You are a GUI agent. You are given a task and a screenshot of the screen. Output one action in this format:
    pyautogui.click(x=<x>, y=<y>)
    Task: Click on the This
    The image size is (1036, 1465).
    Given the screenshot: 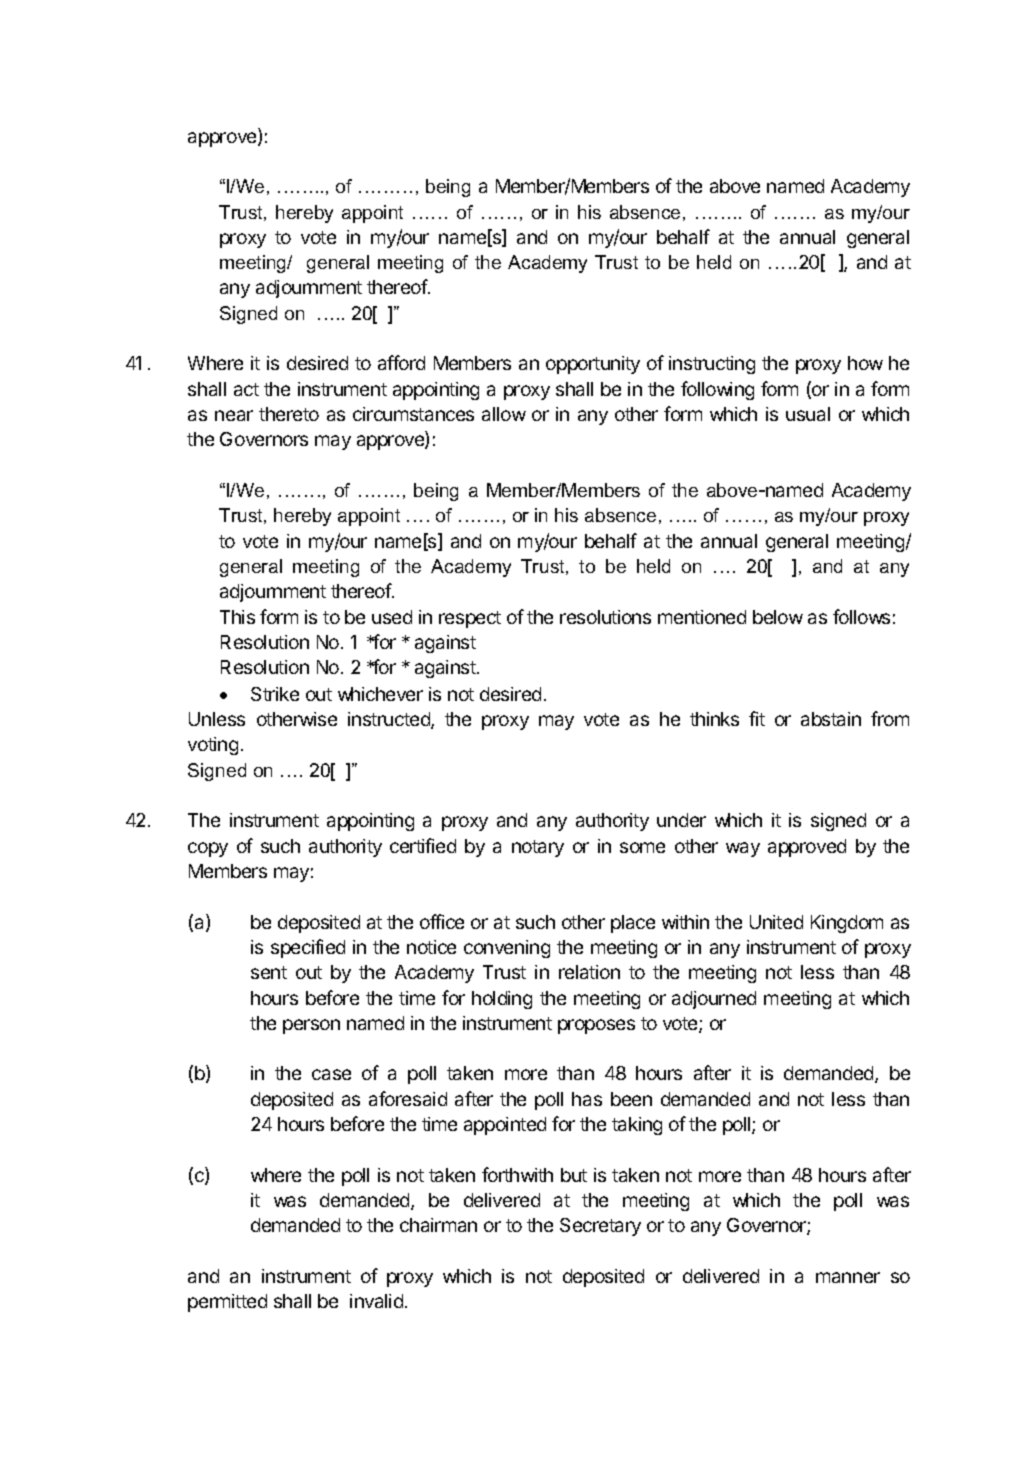 What is the action you would take?
    pyautogui.click(x=237, y=617)
